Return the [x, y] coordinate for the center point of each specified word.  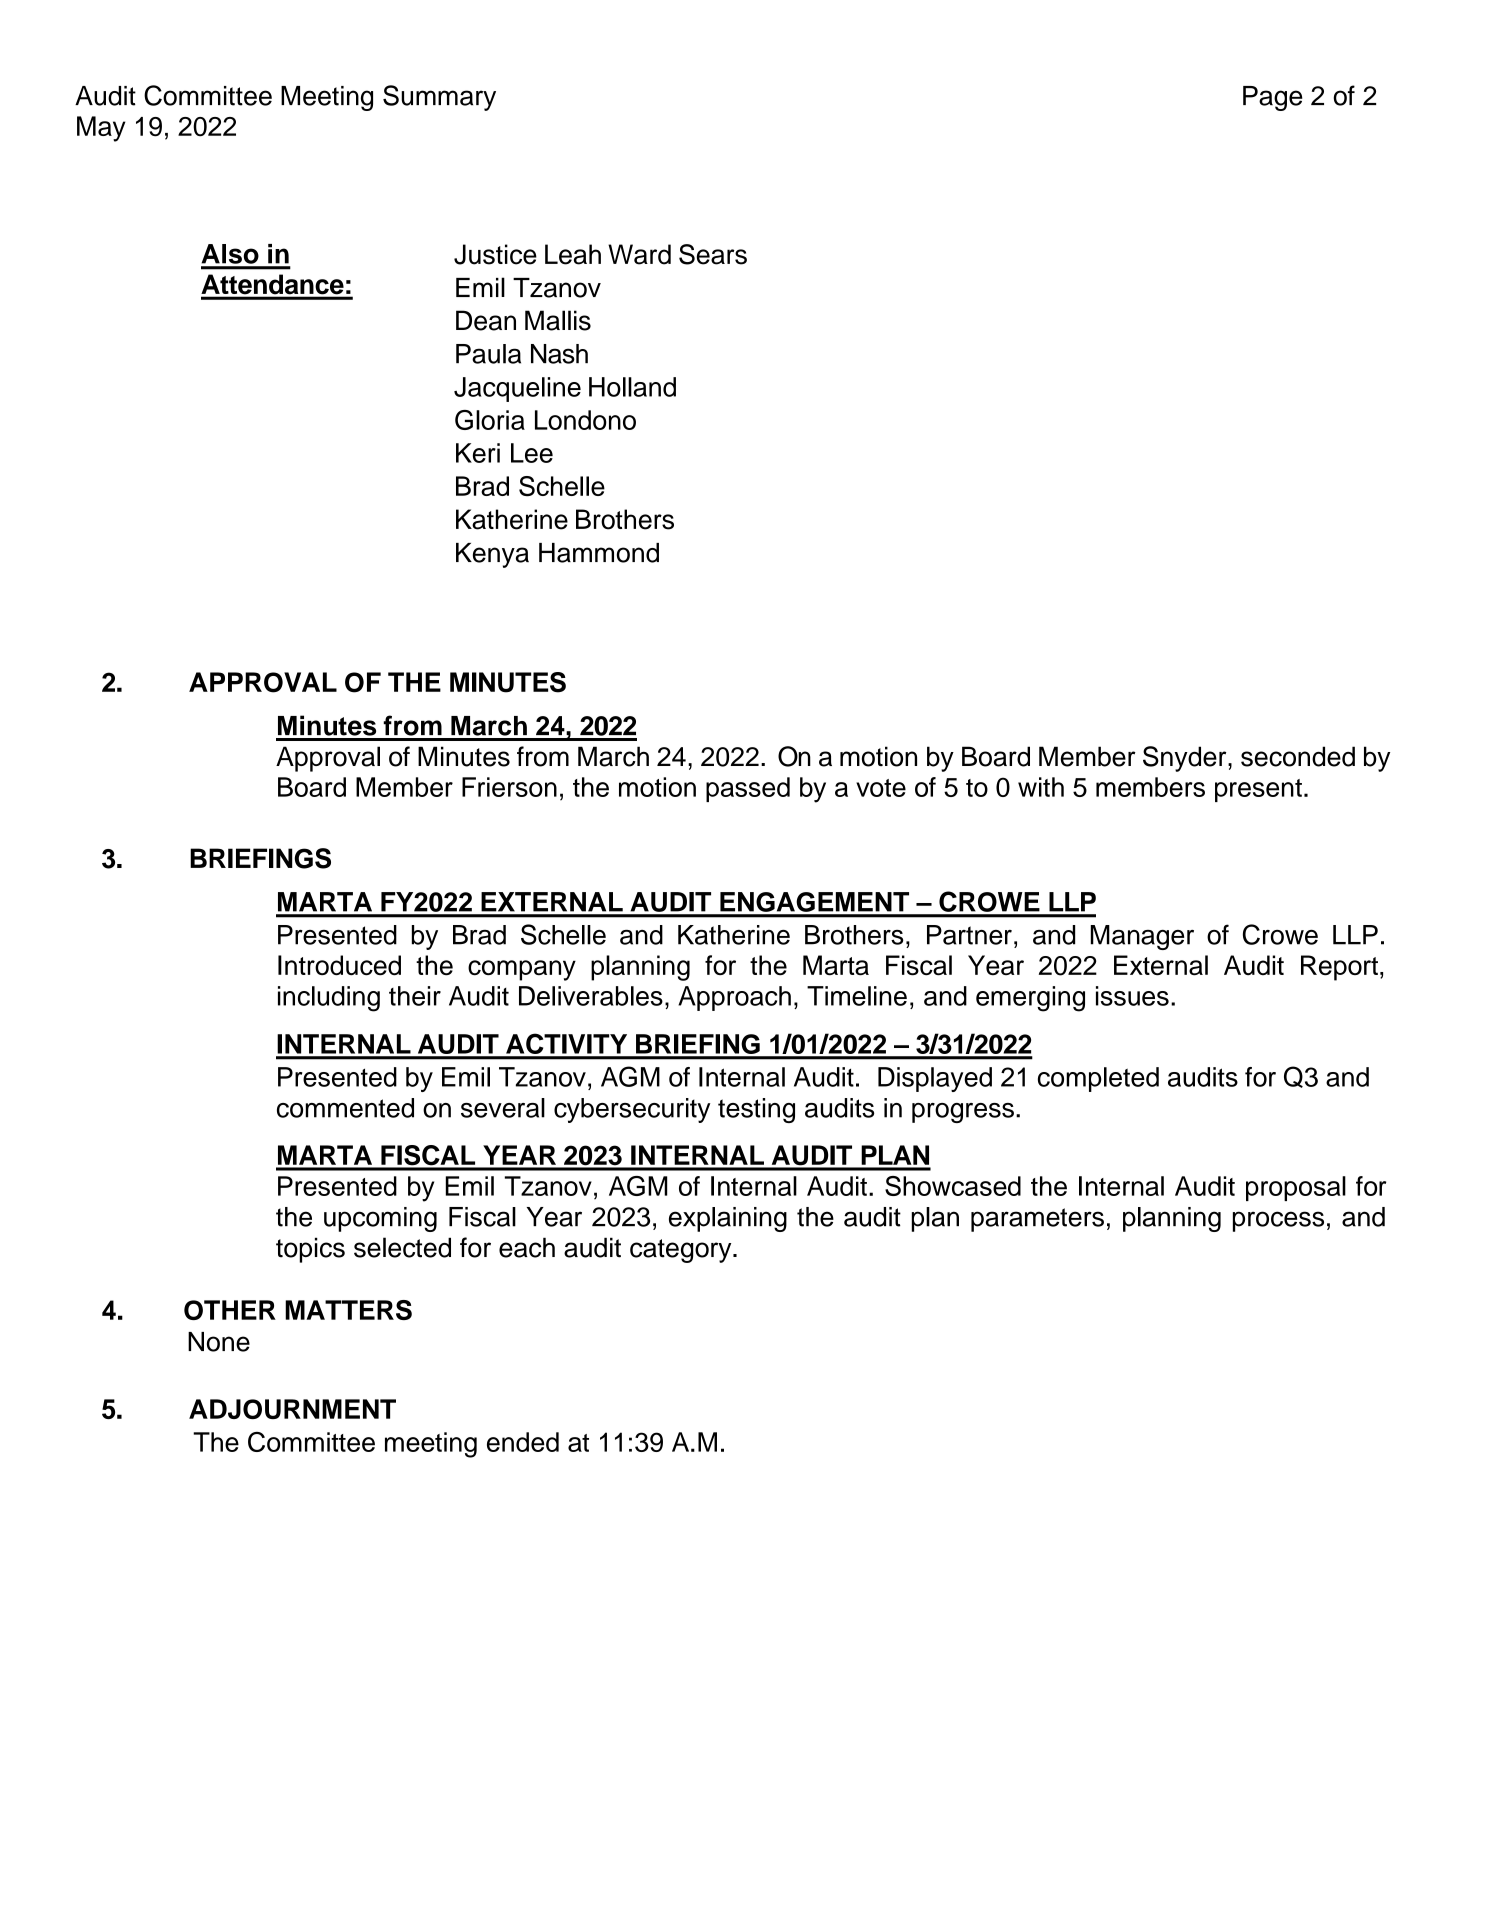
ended [523, 1442]
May [101, 129]
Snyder [1186, 759]
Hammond [599, 553]
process [1278, 1221]
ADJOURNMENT [292, 1409]
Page [1272, 98]
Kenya [492, 555]
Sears [713, 254]
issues [1132, 996]
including [329, 999]
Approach [734, 998]
